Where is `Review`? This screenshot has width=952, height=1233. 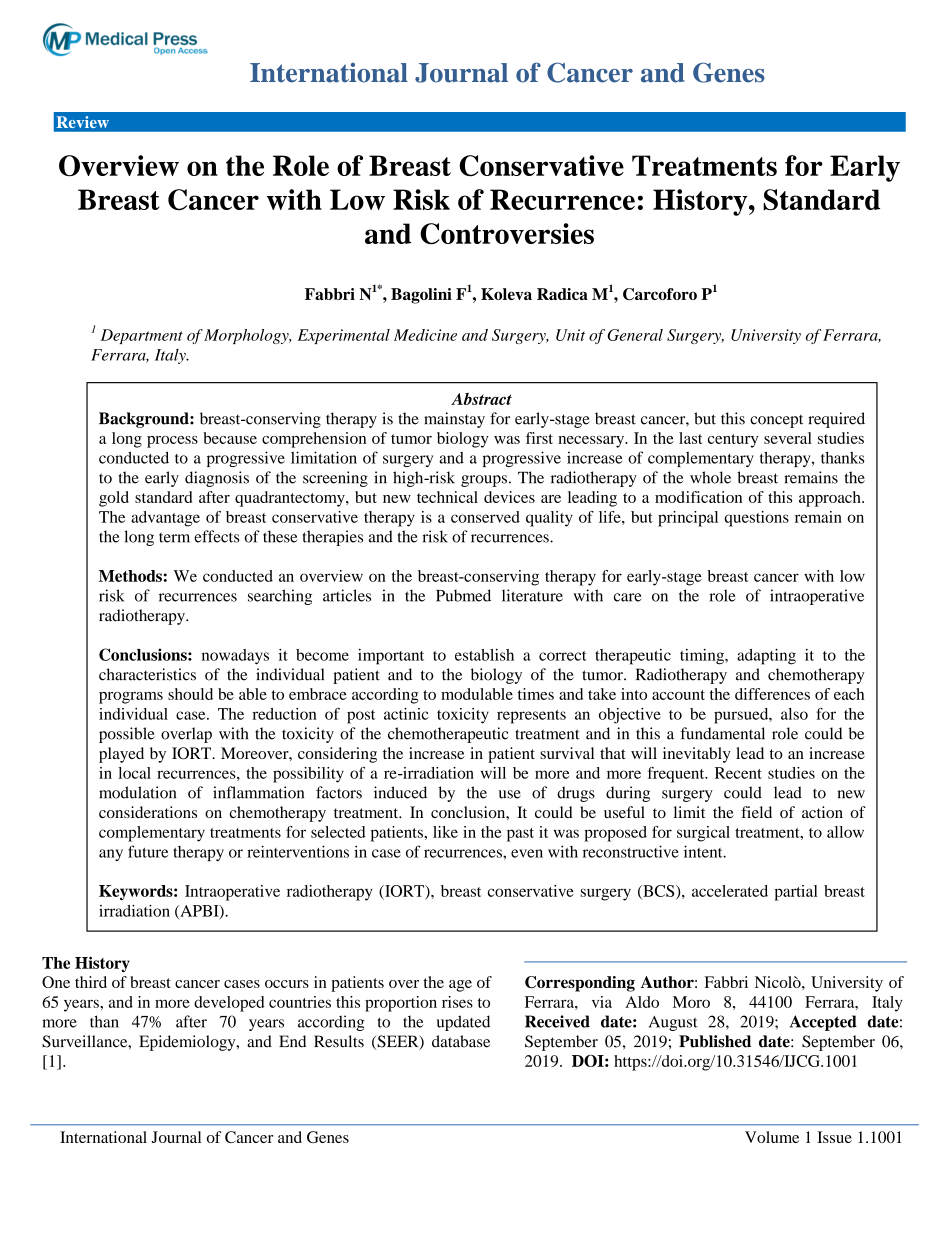
Review is located at coordinates (83, 122).
